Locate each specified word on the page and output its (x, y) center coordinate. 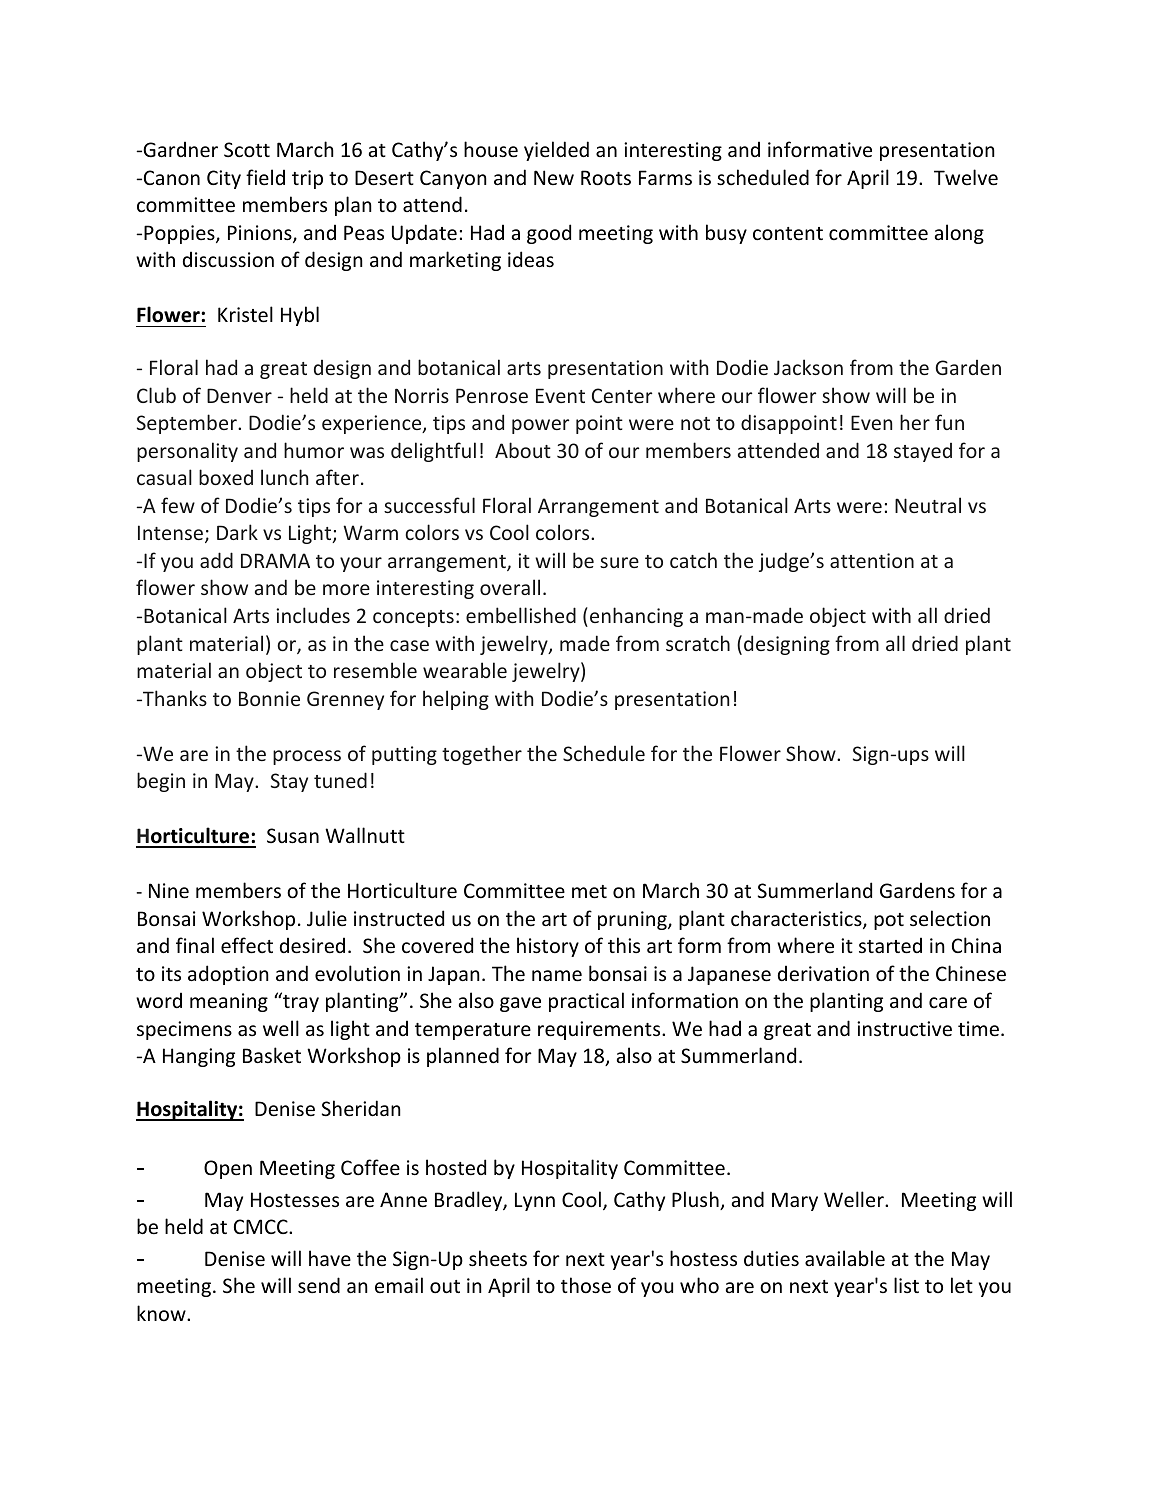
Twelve (966, 177)
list (906, 1285)
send (319, 1285)
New (554, 177)
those (586, 1285)
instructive (904, 1029)
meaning (229, 1002)
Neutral (928, 505)
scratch (698, 643)
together (482, 755)
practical (586, 1002)
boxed (226, 477)
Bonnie (269, 698)
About (523, 450)
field (265, 177)
